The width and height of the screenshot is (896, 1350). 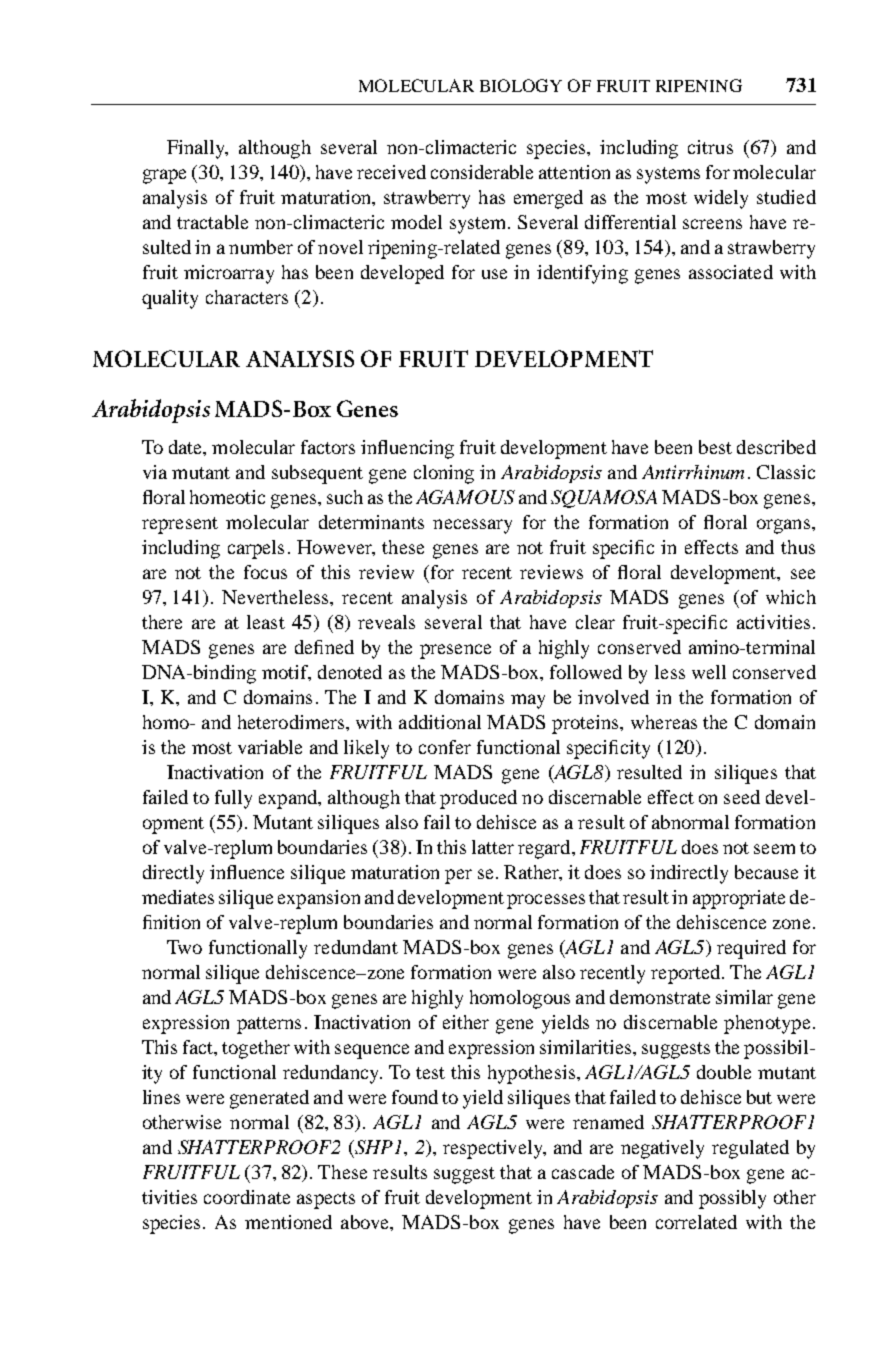 What do you see at coordinates (197, 149) in the screenshot?
I see `Finally` at bounding box center [197, 149].
